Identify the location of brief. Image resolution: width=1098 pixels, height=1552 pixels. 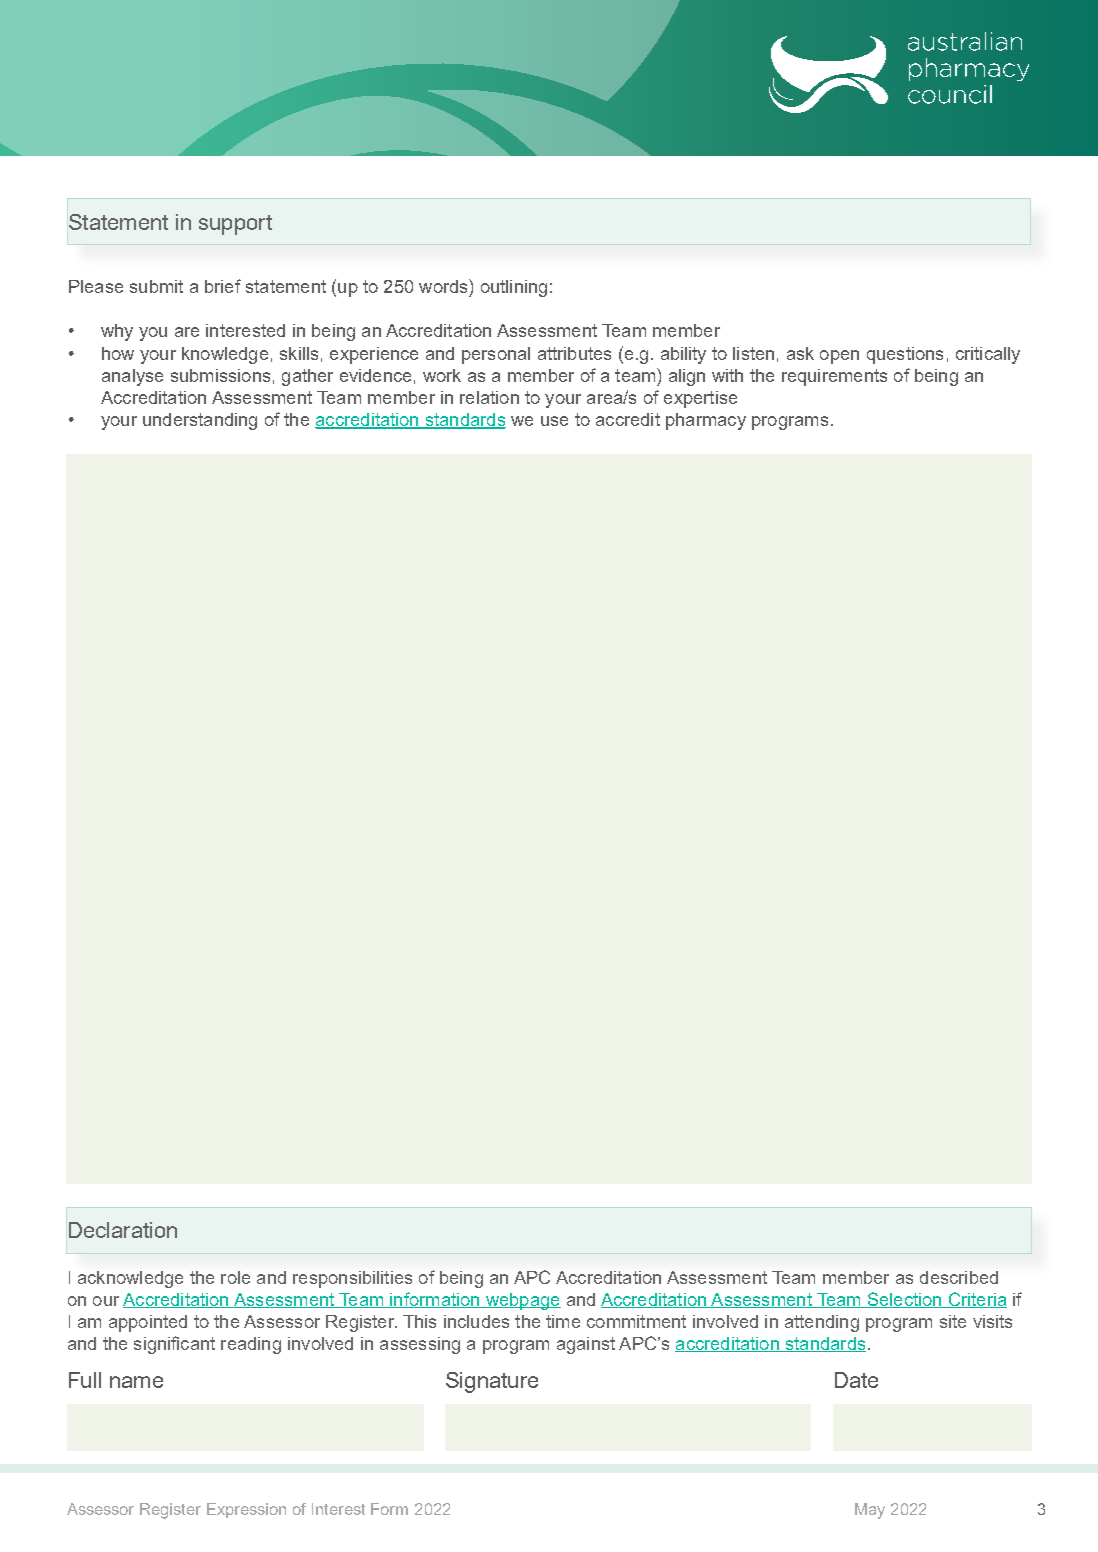
(223, 286).
